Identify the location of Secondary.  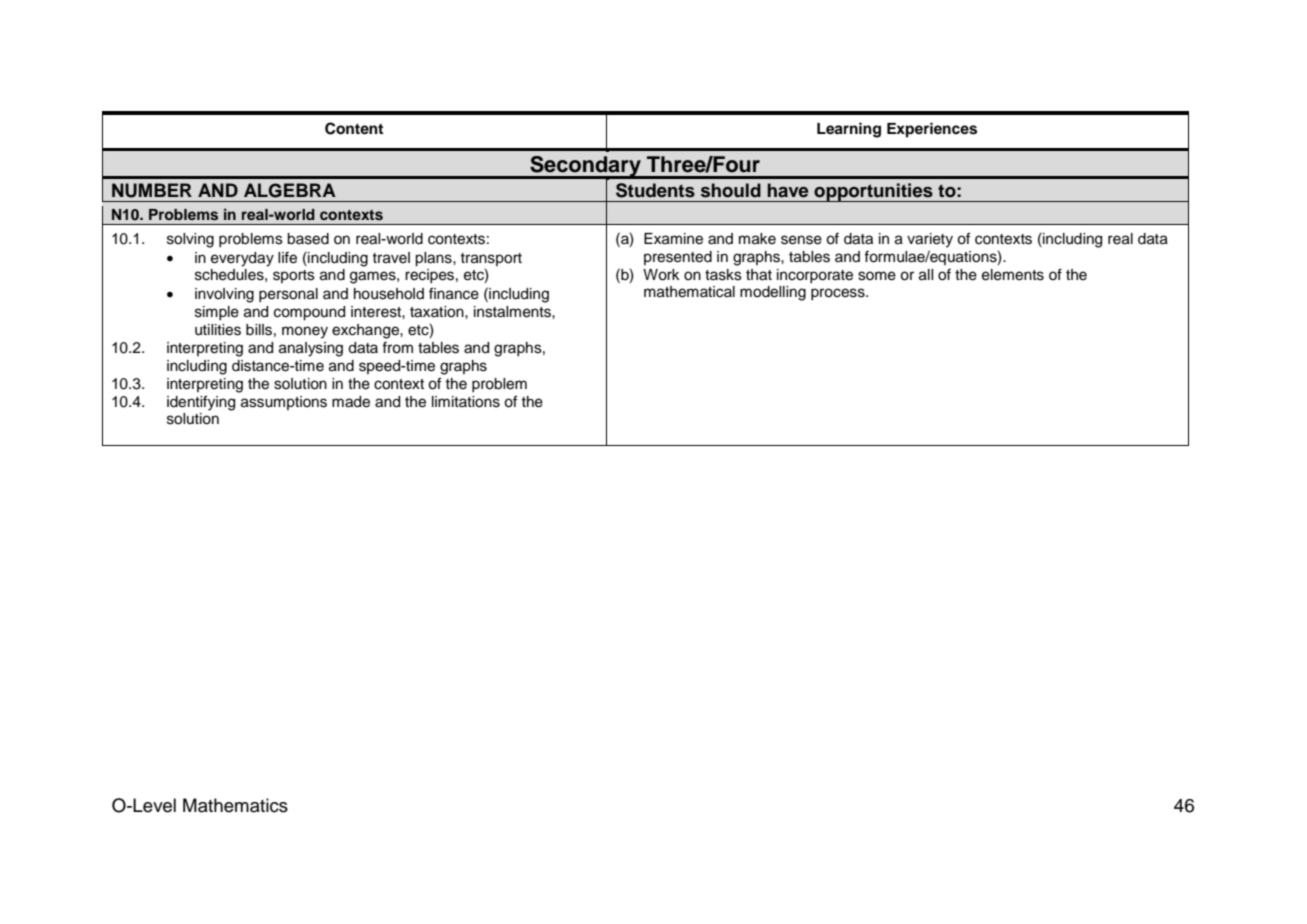
(585, 167).
